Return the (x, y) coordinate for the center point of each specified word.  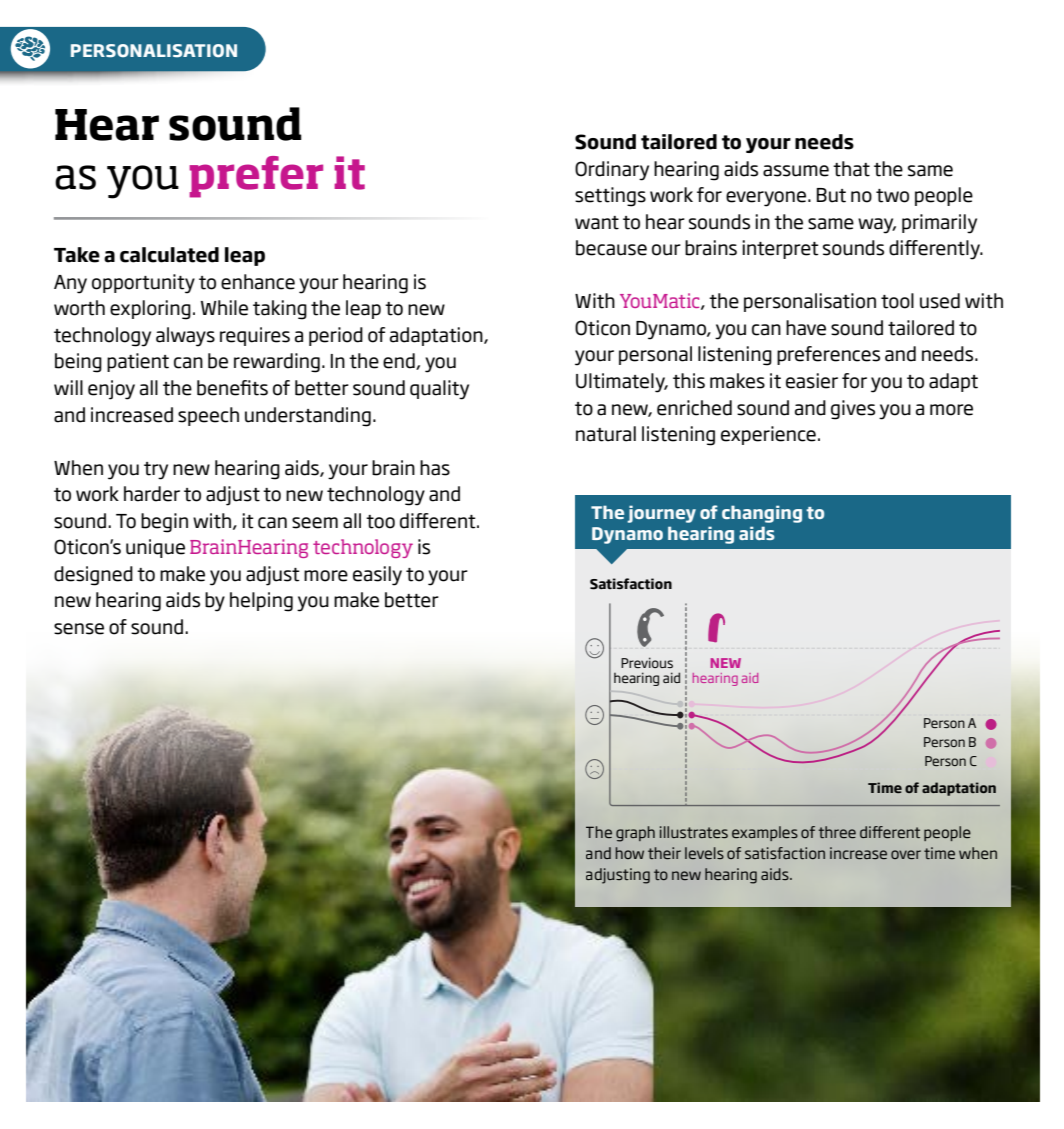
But (831, 195)
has (435, 468)
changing (762, 514)
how (629, 853)
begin (164, 523)
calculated (169, 255)
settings (610, 197)
